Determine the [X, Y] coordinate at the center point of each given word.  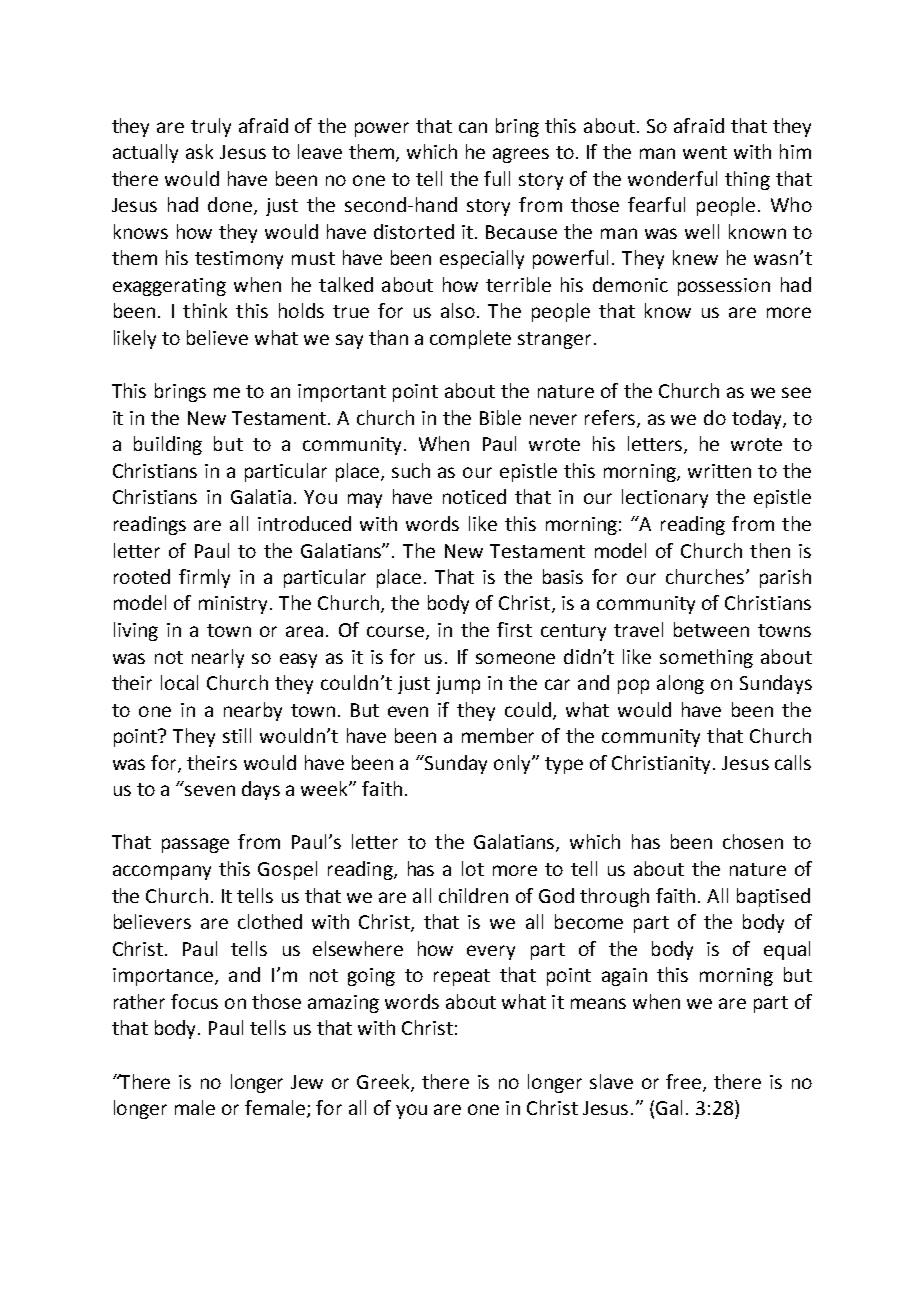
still [237, 735]
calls [793, 762]
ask [199, 151]
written [719, 471]
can [473, 127]
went [705, 152]
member [498, 735]
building [168, 445]
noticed [474, 496]
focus [194, 1001]
